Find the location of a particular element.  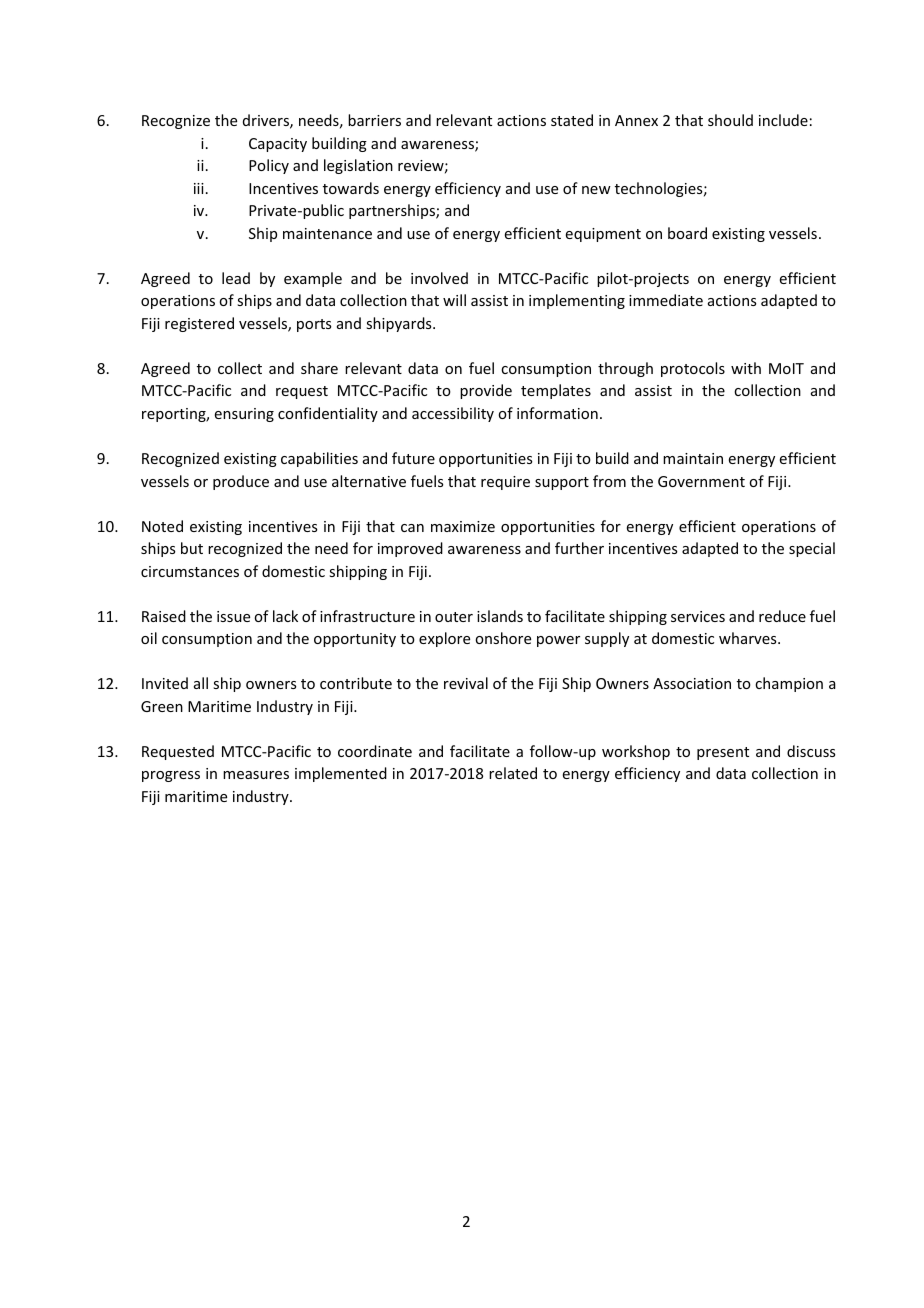

related is located at coordinates (513, 773).
